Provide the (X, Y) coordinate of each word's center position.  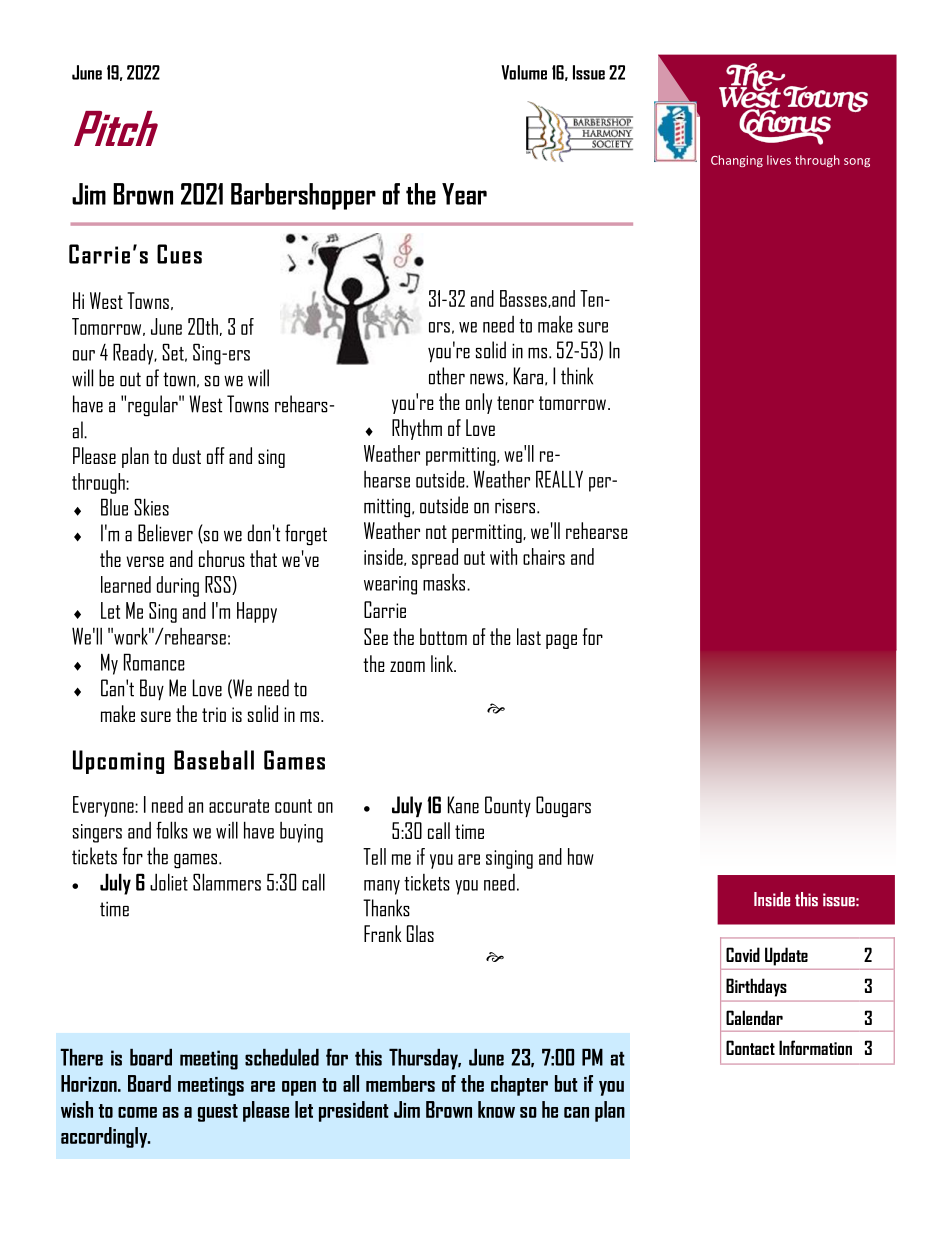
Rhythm (417, 429)
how (581, 856)
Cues (179, 254)
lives (779, 160)
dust (187, 455)
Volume (524, 72)
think (577, 376)
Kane (463, 805)
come (137, 1112)
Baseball (214, 760)
